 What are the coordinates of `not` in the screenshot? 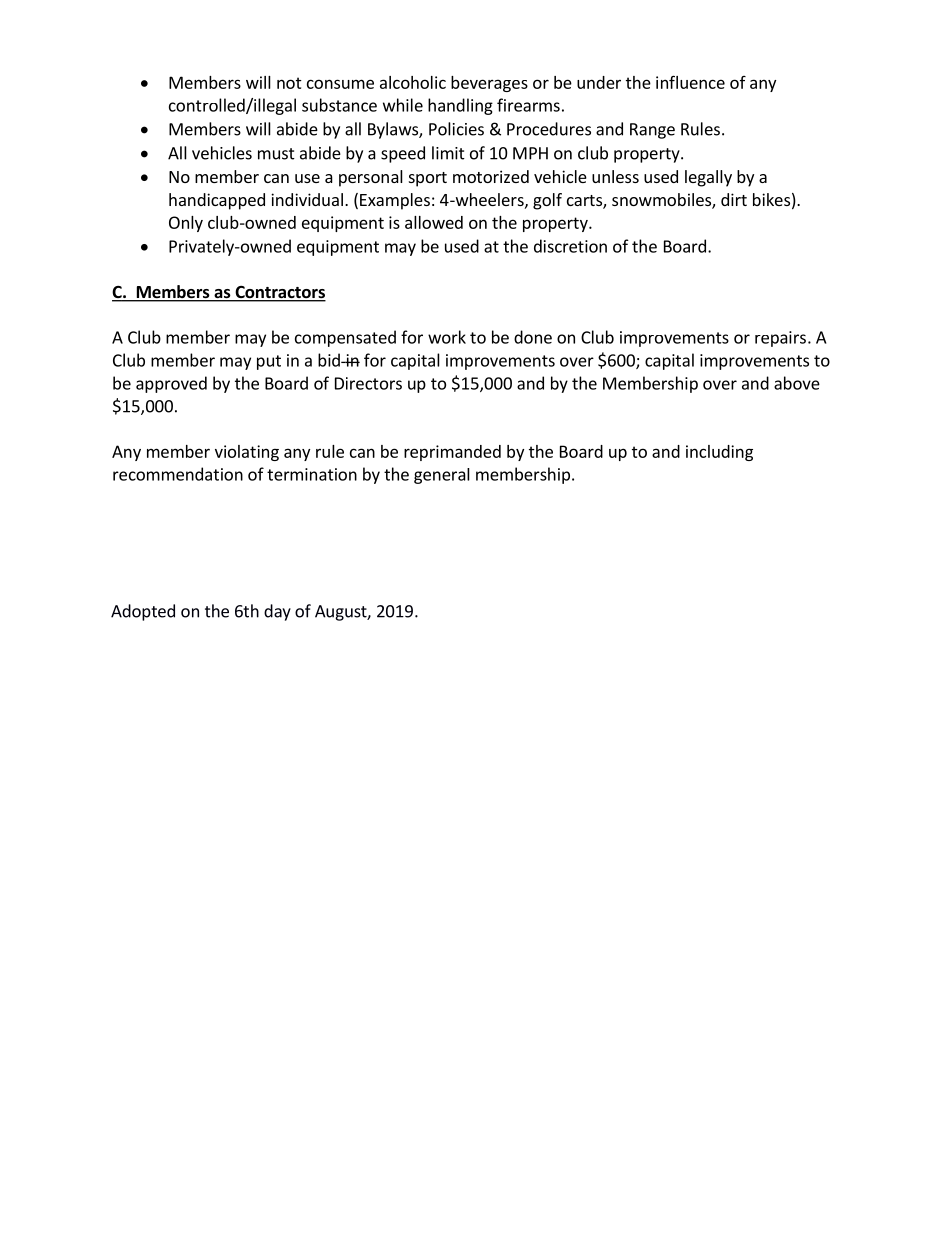 It's located at (289, 83).
